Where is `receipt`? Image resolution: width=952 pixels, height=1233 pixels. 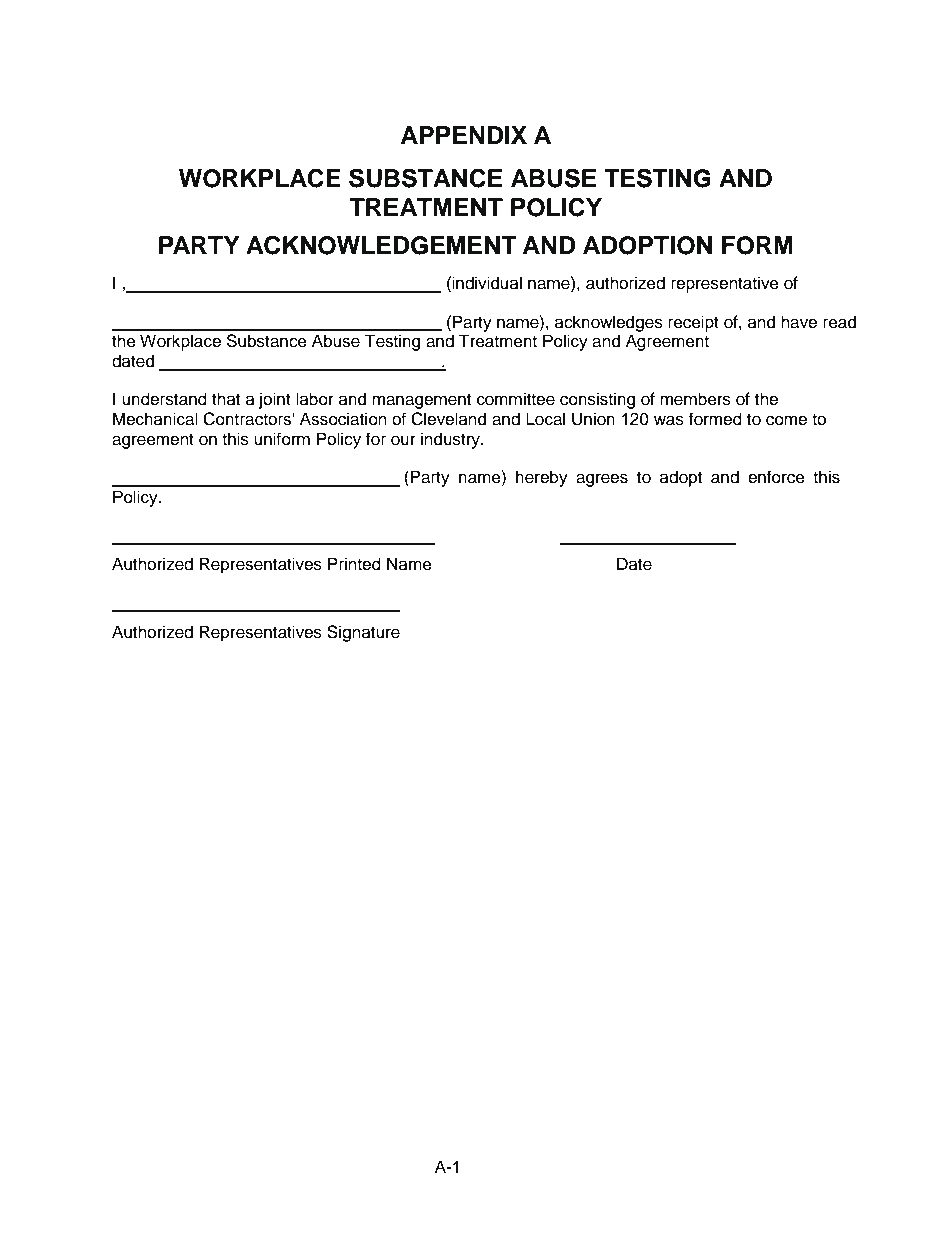 receipt is located at coordinates (693, 323).
